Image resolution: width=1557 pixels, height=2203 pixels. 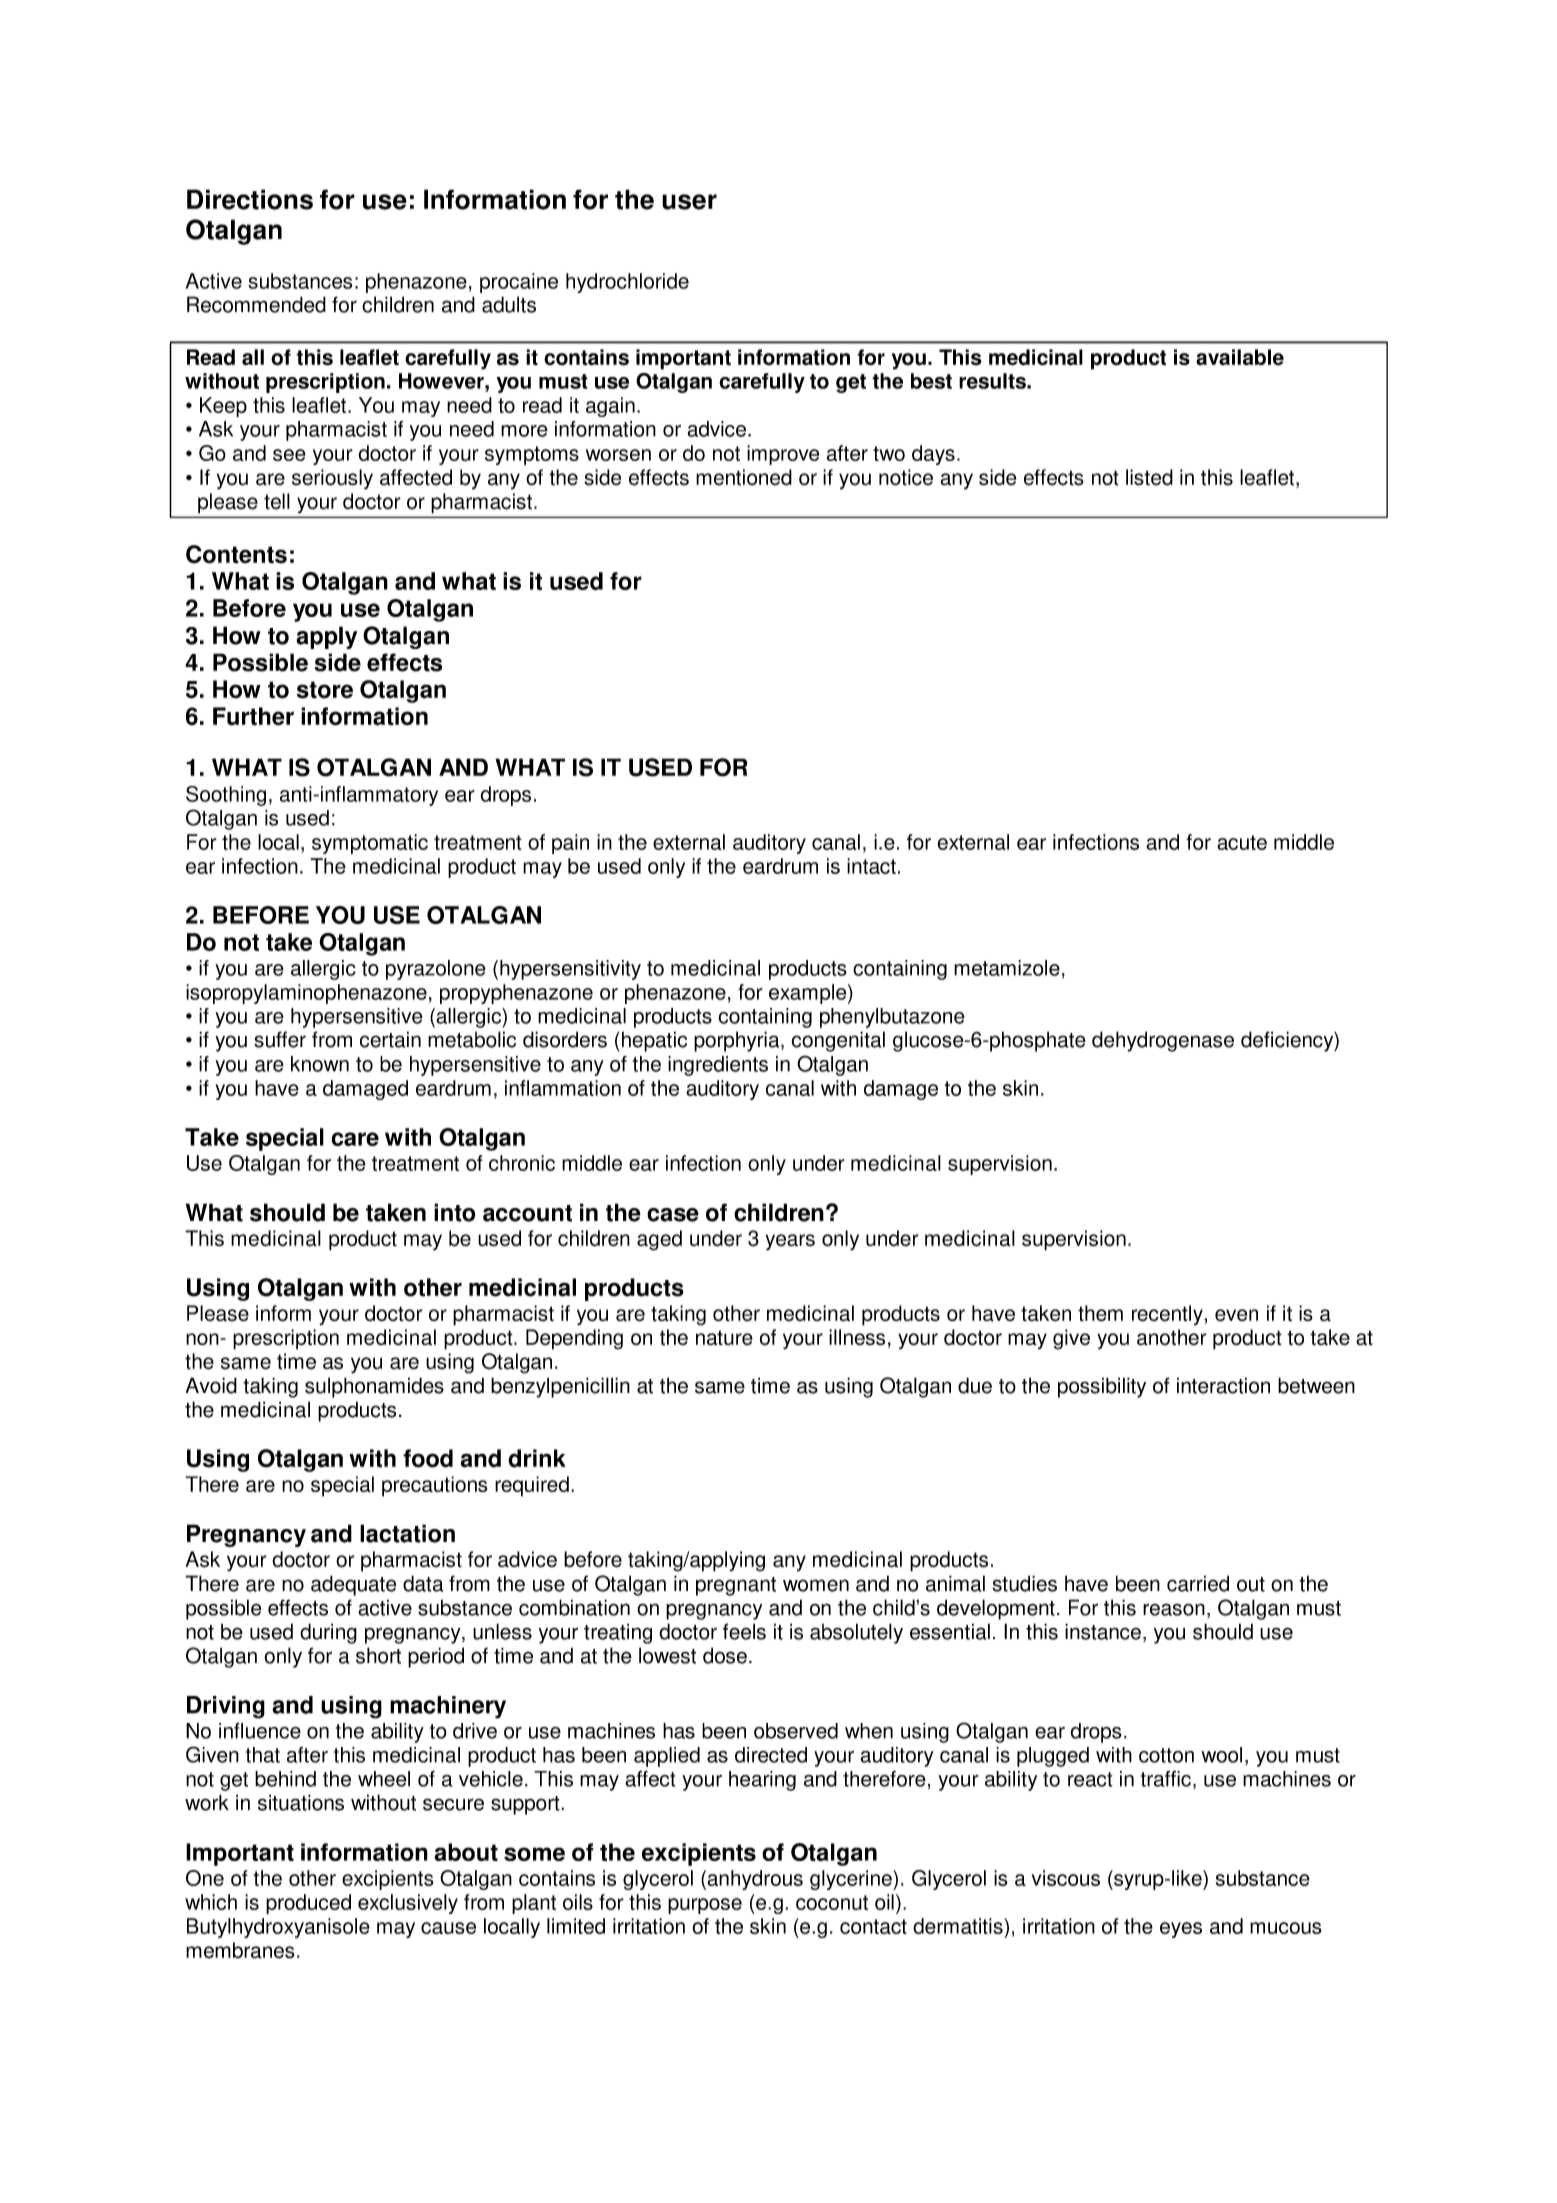 What do you see at coordinates (308, 1904) in the document?
I see `produced` at bounding box center [308, 1904].
